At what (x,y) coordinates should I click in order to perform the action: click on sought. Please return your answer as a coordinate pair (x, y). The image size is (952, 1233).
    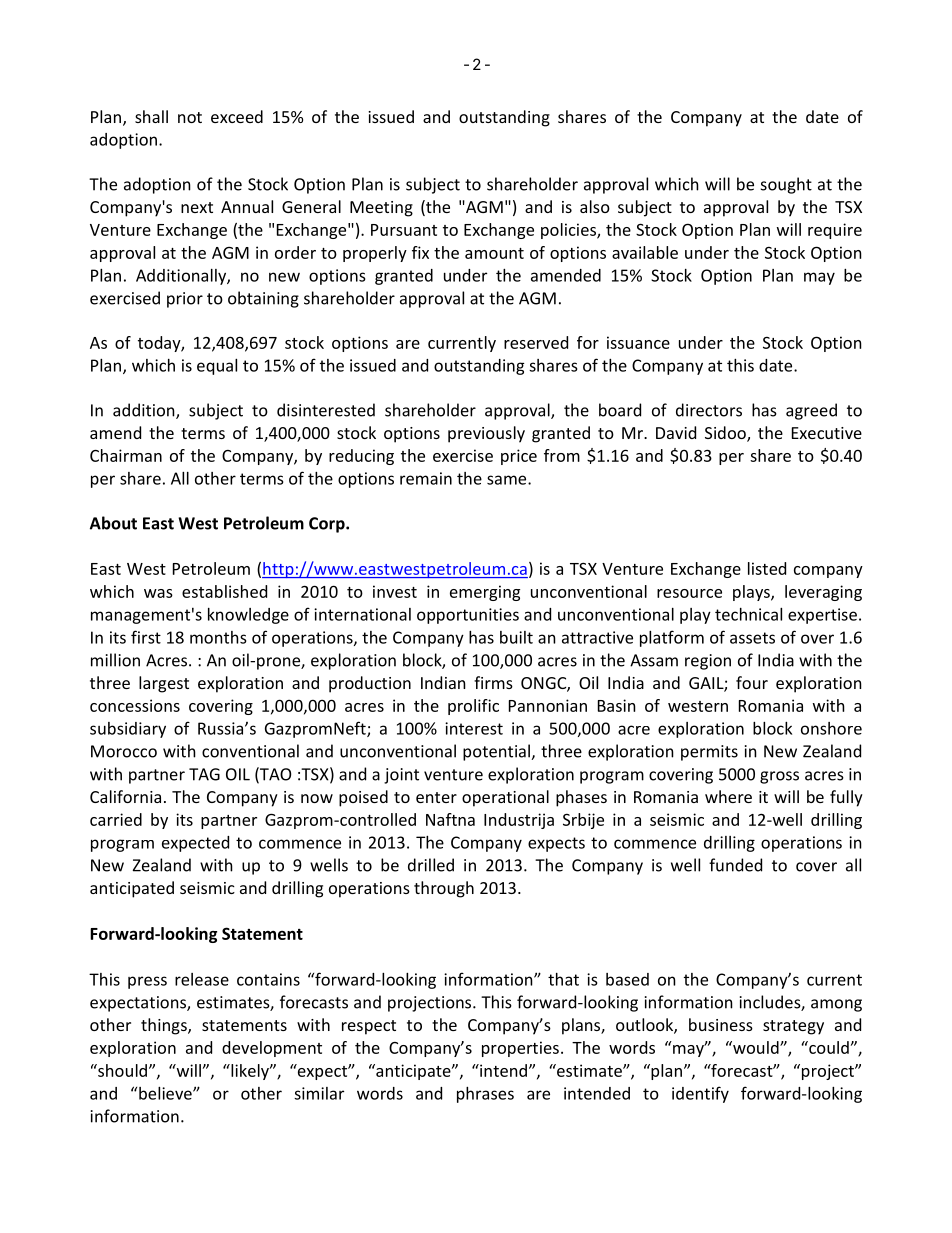
    Looking at the image, I should click on (786, 185).
